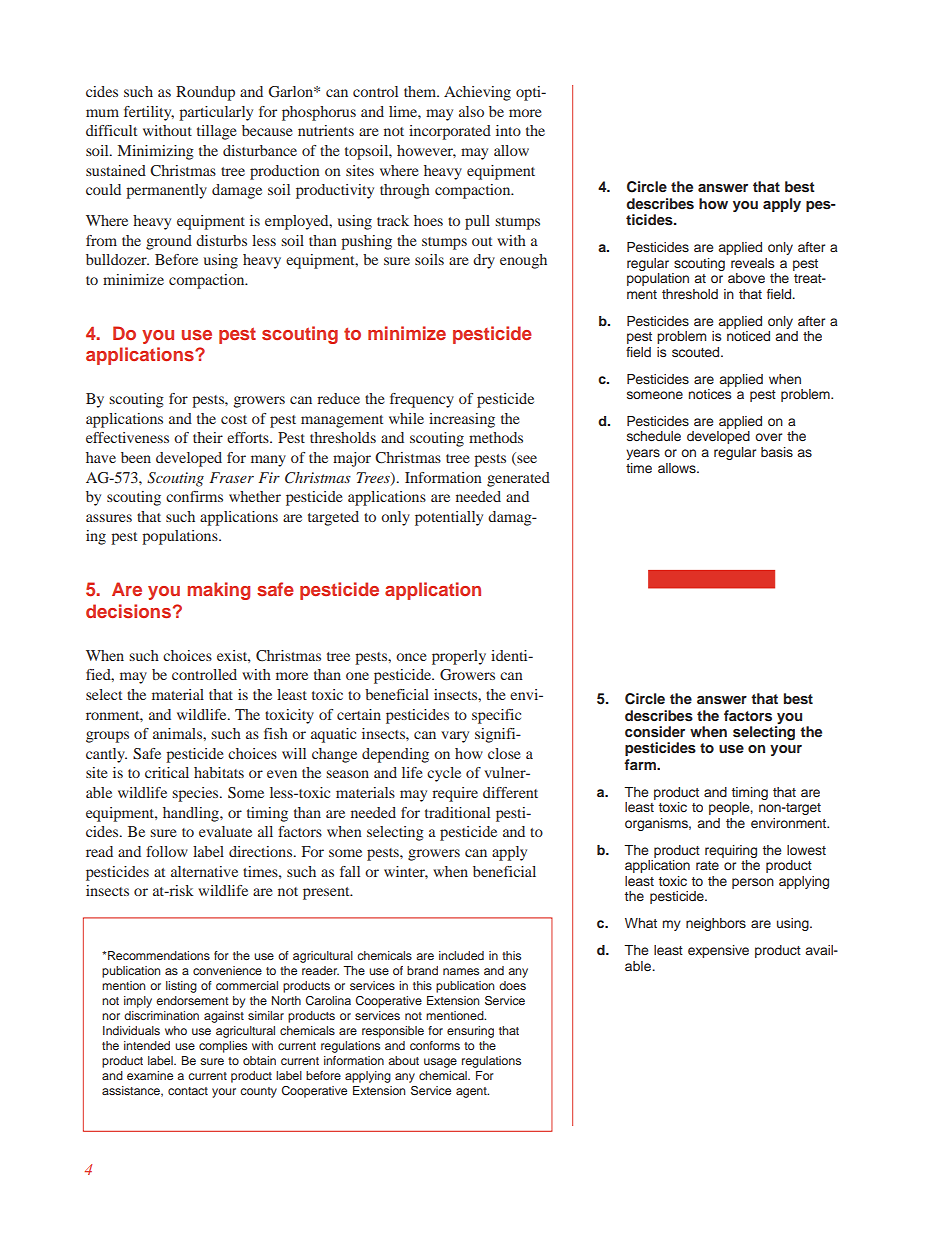 This screenshot has width=952, height=1233. Describe the element at coordinates (150, 1075) in the screenshot. I see `examine` at that location.
